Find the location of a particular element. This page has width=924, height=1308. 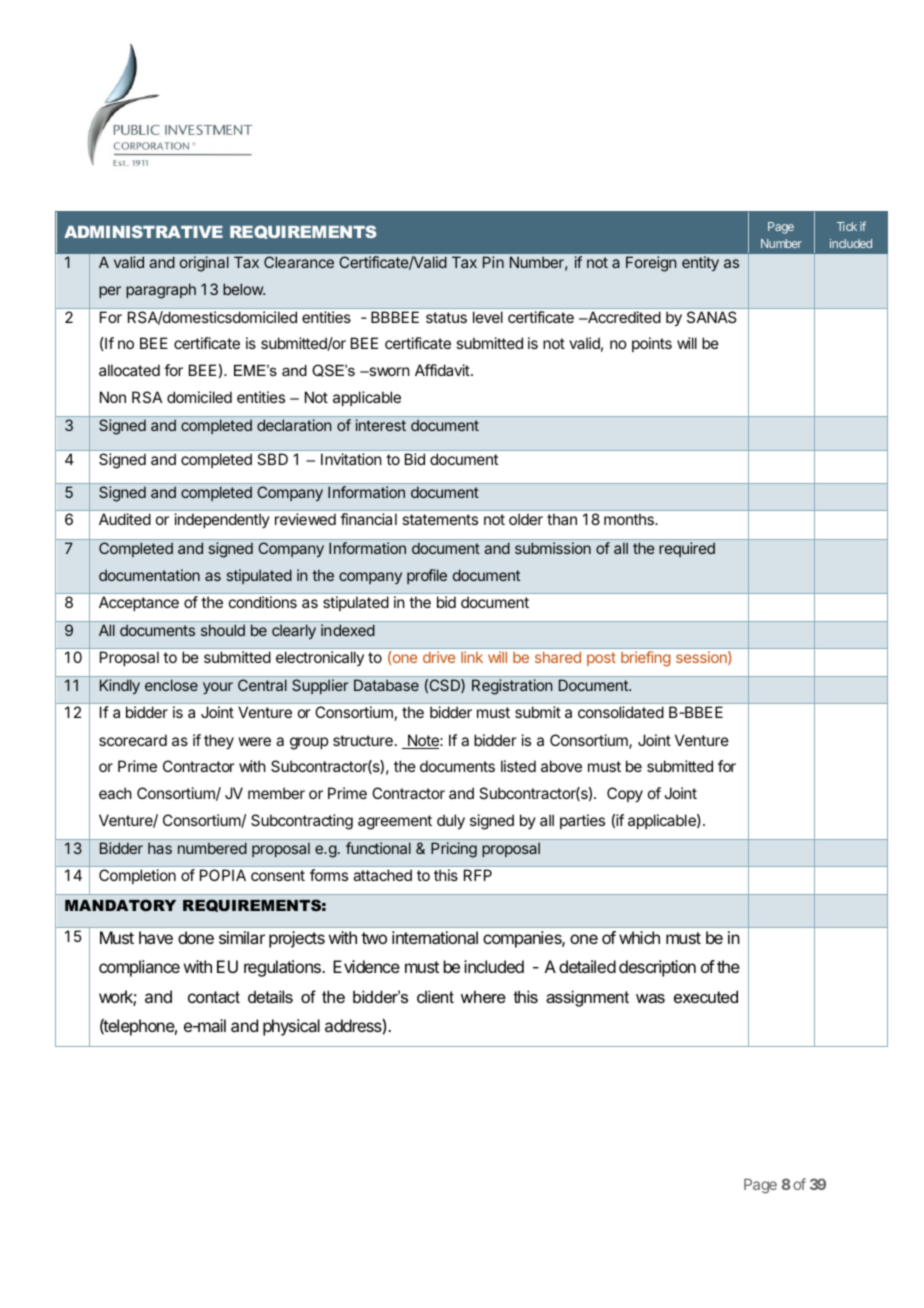

executed is located at coordinates (706, 996).
